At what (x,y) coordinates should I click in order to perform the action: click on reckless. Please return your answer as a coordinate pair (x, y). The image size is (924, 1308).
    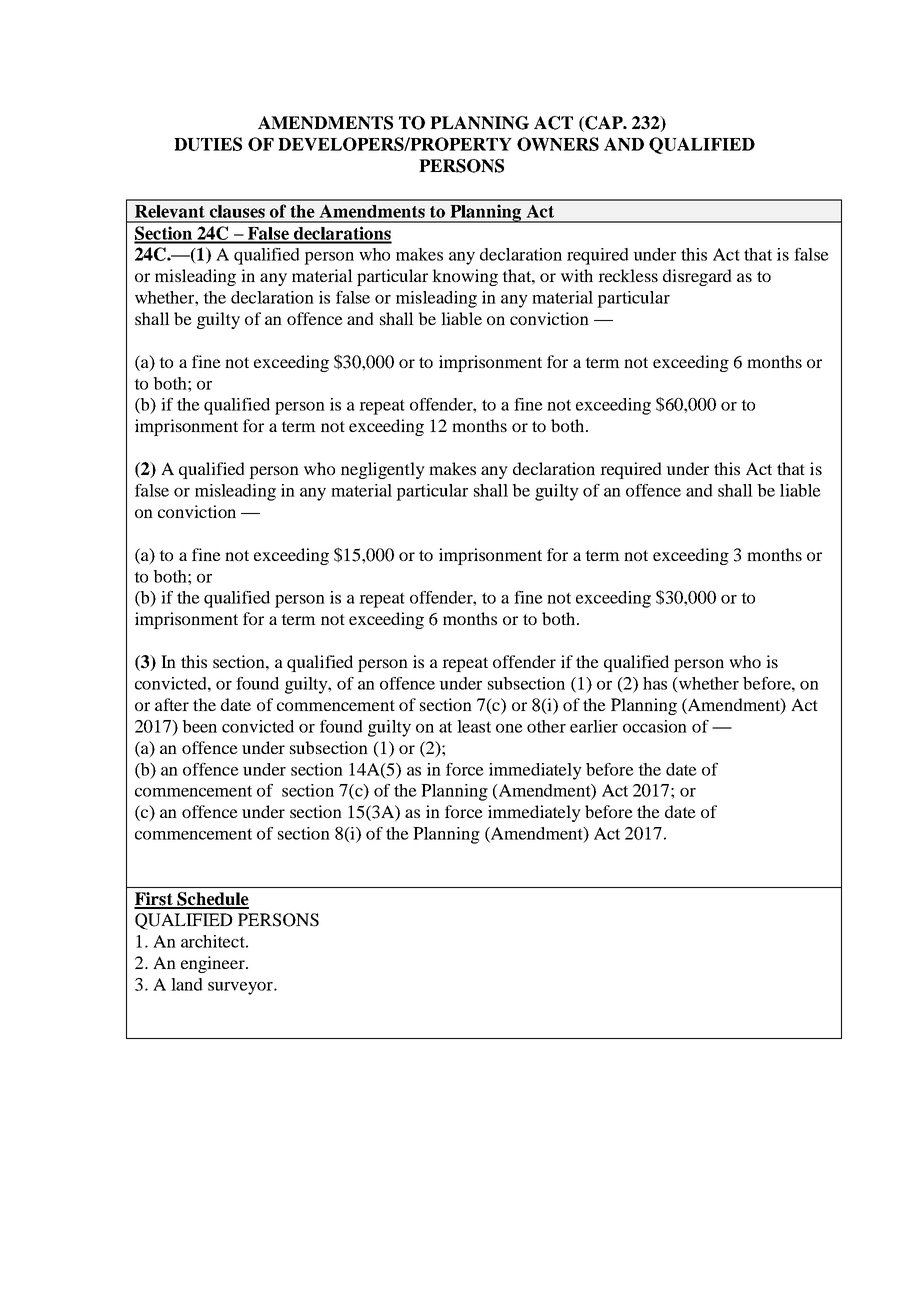
    Looking at the image, I should click on (628, 275).
